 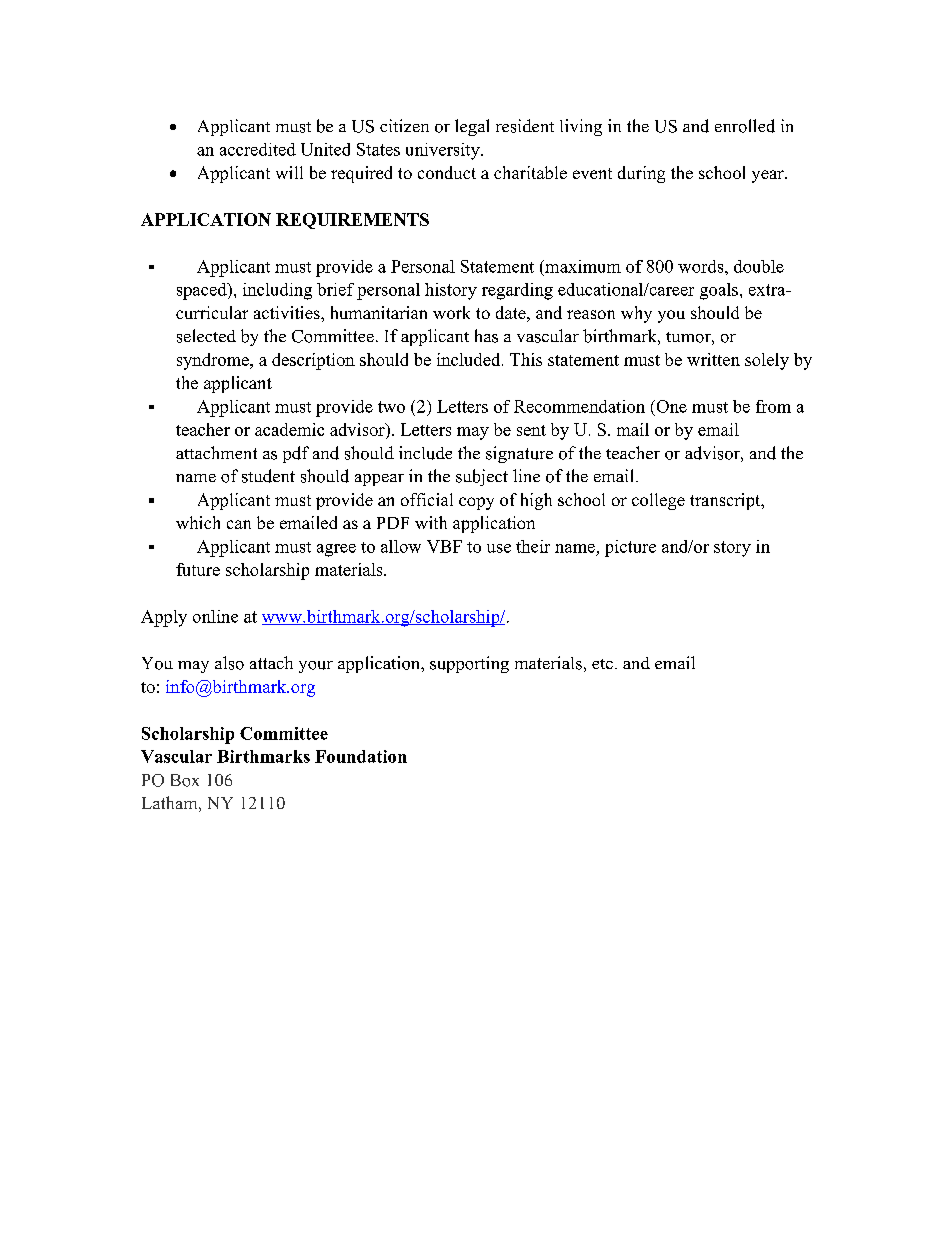 What do you see at coordinates (444, 151) in the document?
I see `university` at bounding box center [444, 151].
